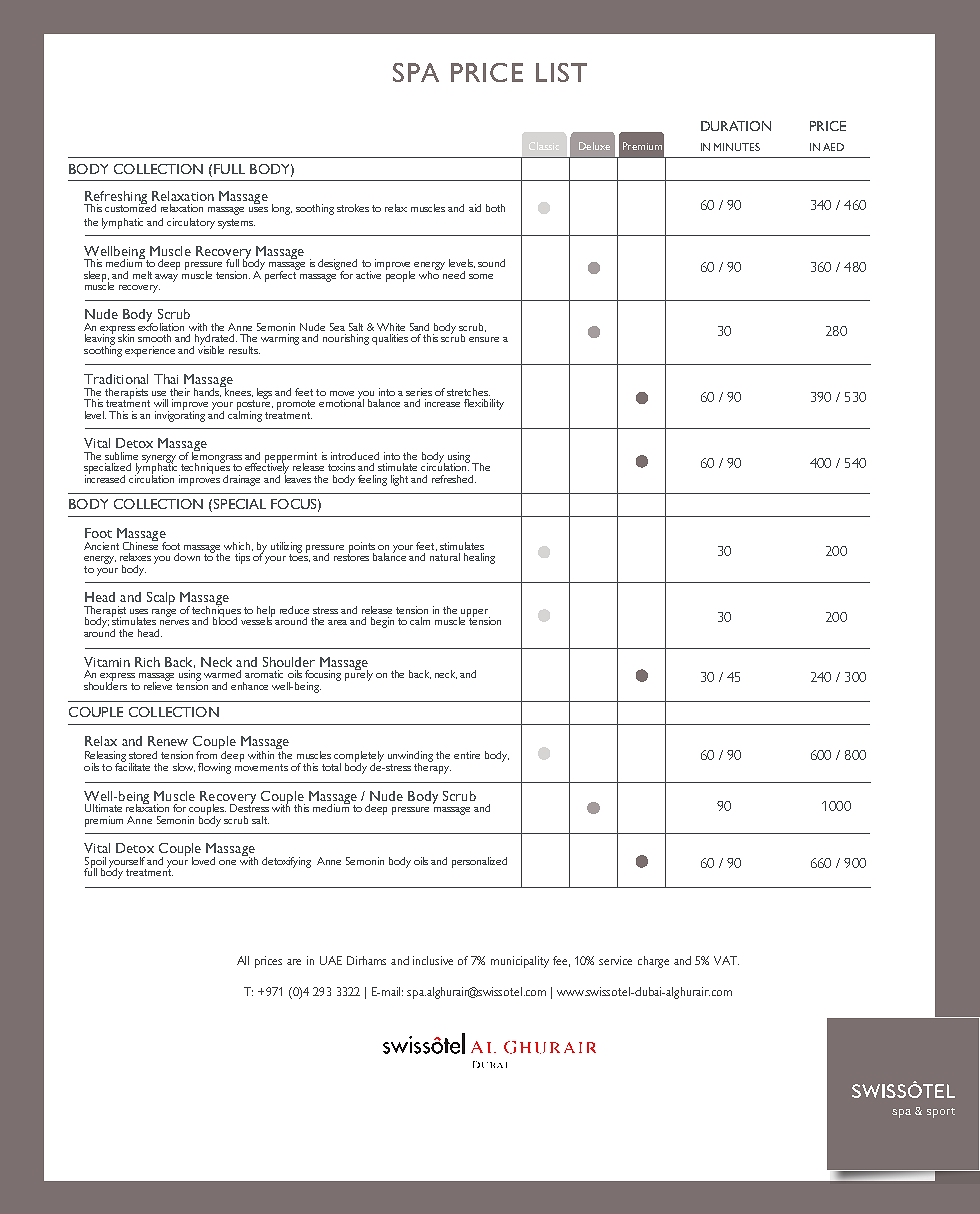 The image size is (980, 1214). What do you see at coordinates (243, 960) in the page?
I see `All` at bounding box center [243, 960].
